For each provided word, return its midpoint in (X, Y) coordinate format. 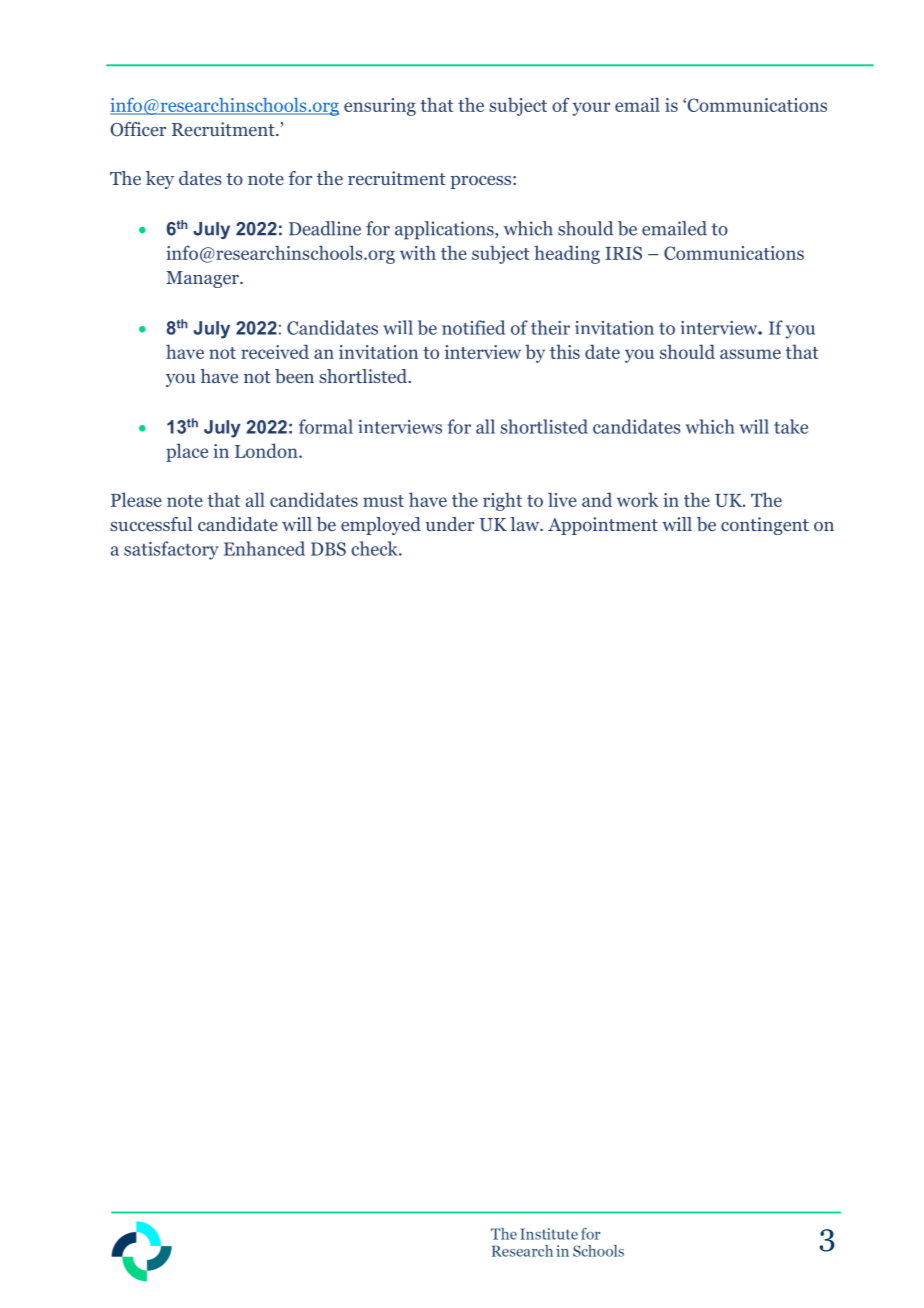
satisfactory (171, 550)
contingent (765, 526)
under (449, 524)
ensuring (380, 107)
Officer (138, 129)
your (591, 109)
